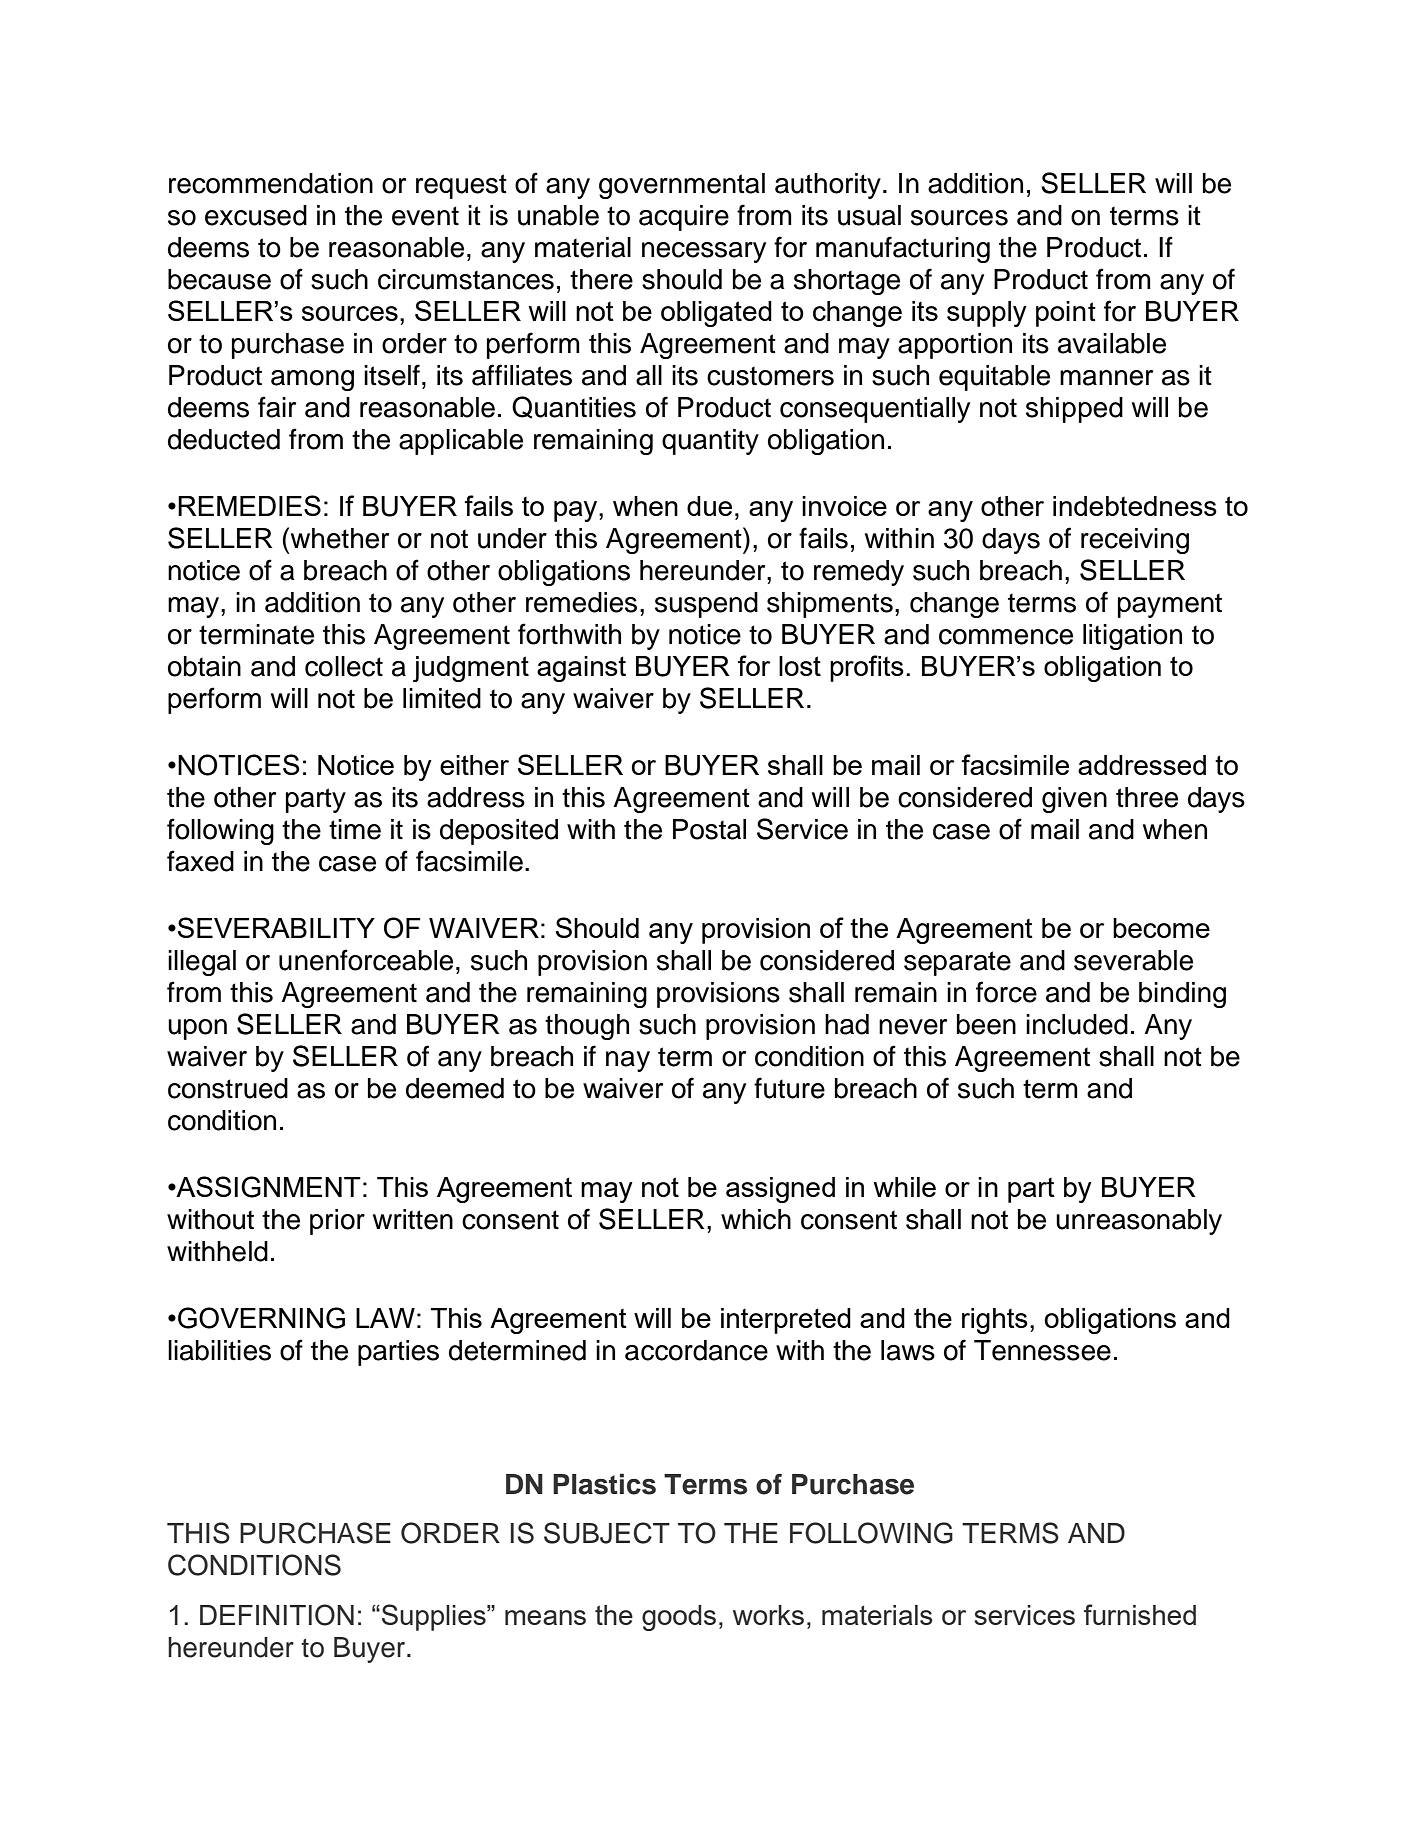 This page has height=1838, width=1420. Describe the element at coordinates (256, 215) in the page. I see `excused` at that location.
